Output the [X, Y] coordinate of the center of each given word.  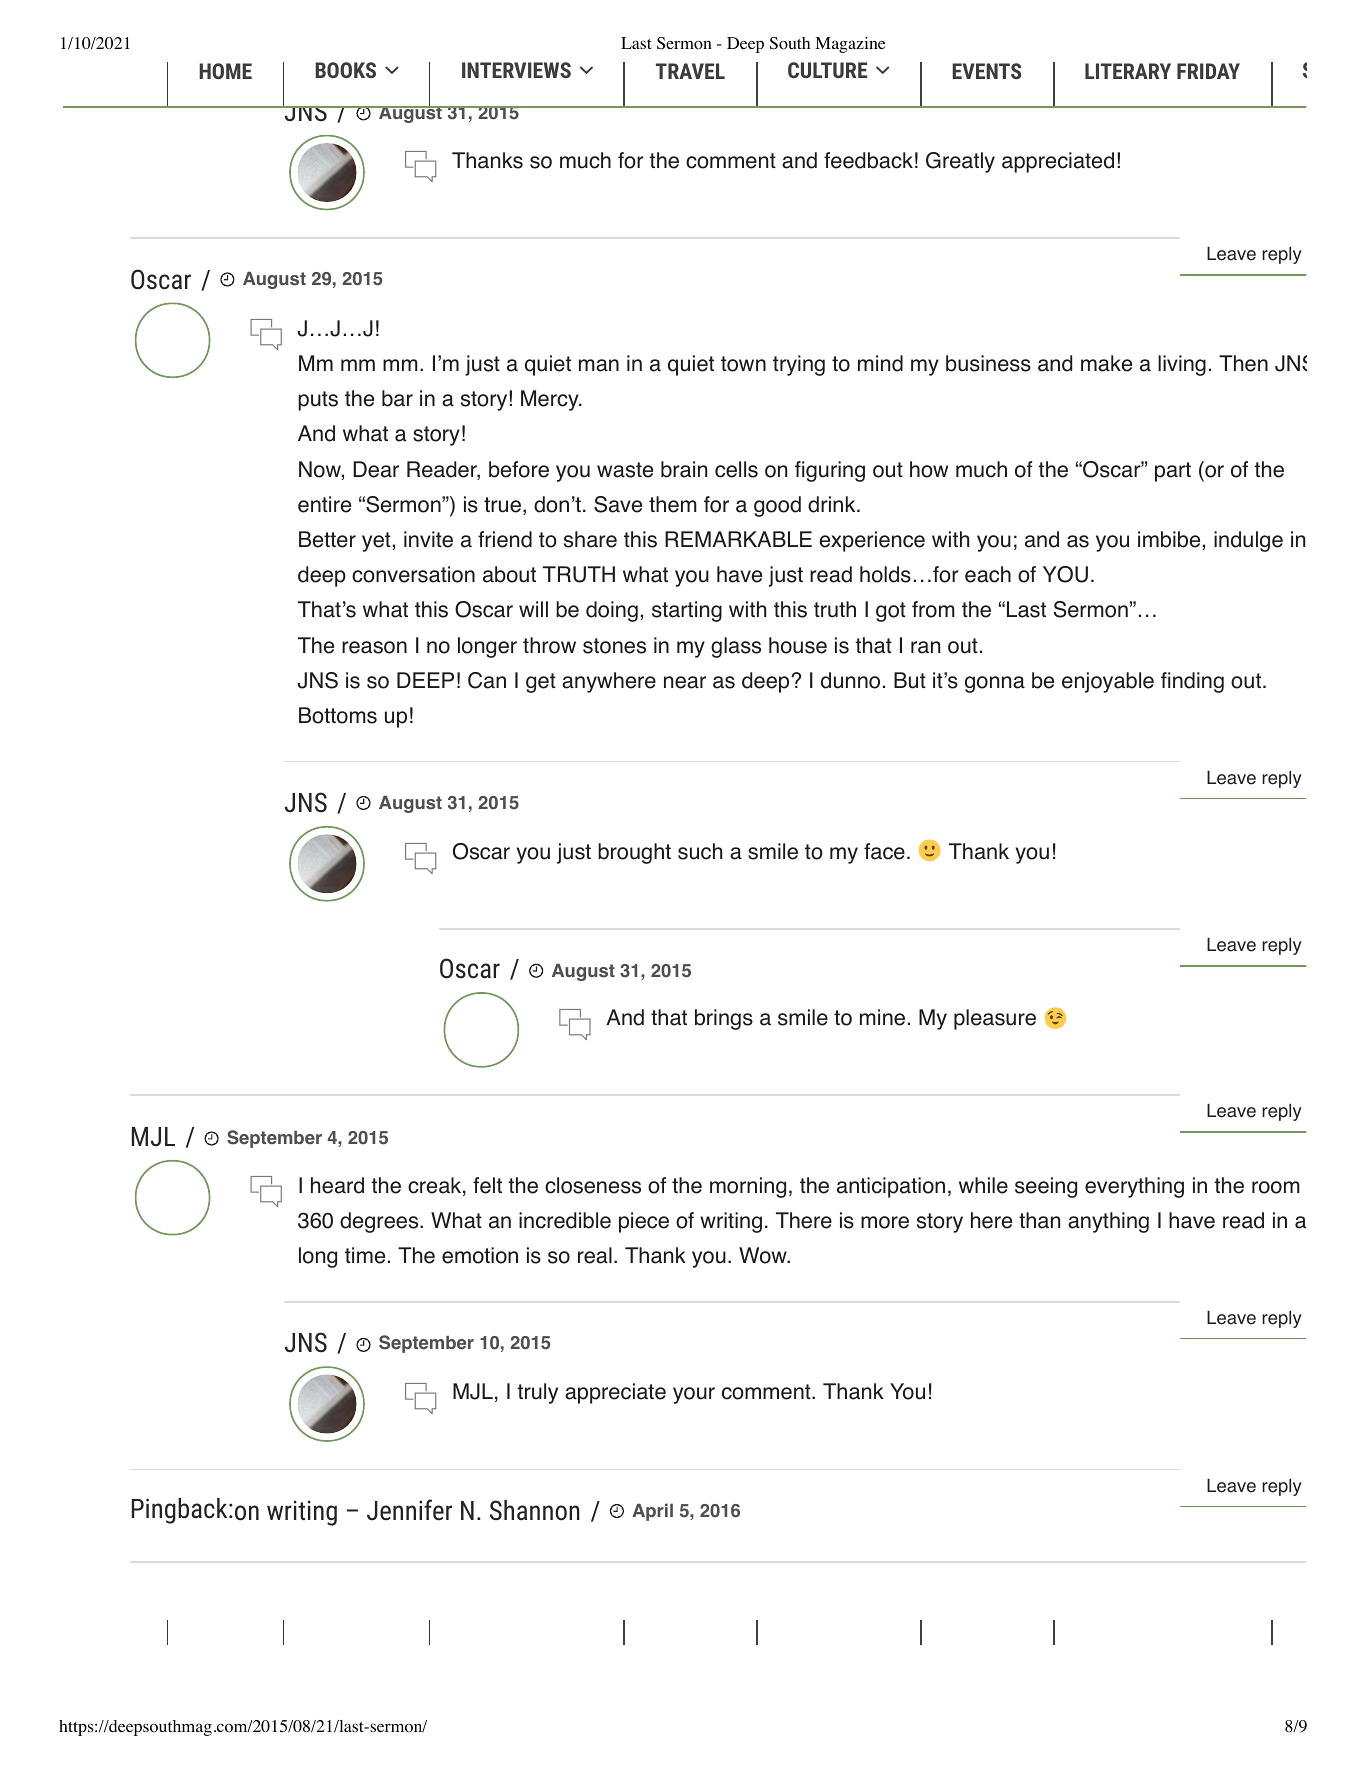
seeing [1046, 1187]
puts [318, 401]
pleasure [995, 1019]
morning [748, 1187]
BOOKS [345, 70]
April [652, 1512]
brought [634, 853]
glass [736, 647]
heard [337, 1185]
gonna [995, 684]
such [700, 851]
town [743, 364]
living [1182, 365]
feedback [868, 160]
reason [374, 647]
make [1106, 363]
